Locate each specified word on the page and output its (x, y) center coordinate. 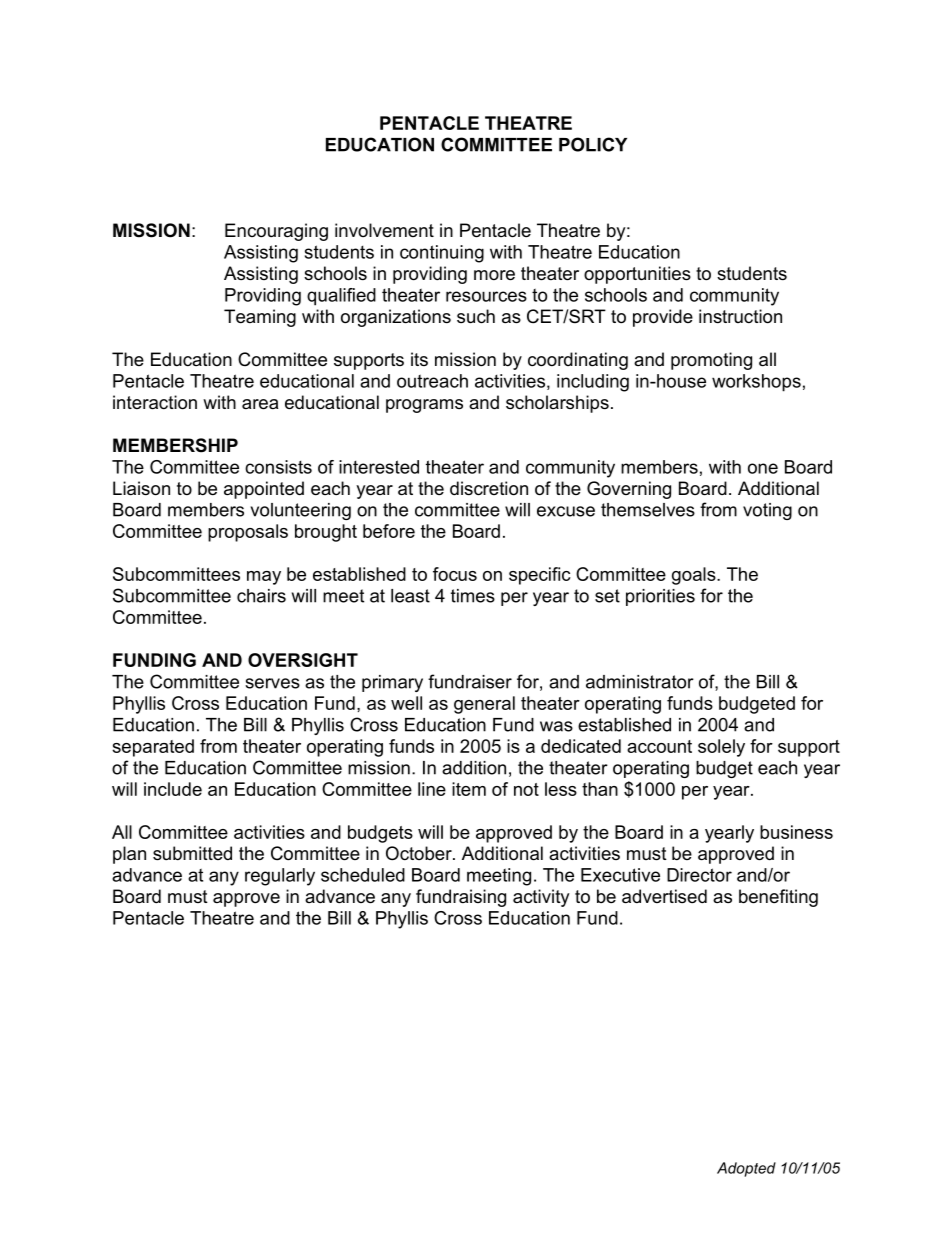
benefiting (778, 898)
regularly (280, 877)
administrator (640, 682)
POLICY (593, 144)
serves (272, 683)
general (484, 705)
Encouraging (276, 232)
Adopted (746, 1169)
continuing (442, 254)
